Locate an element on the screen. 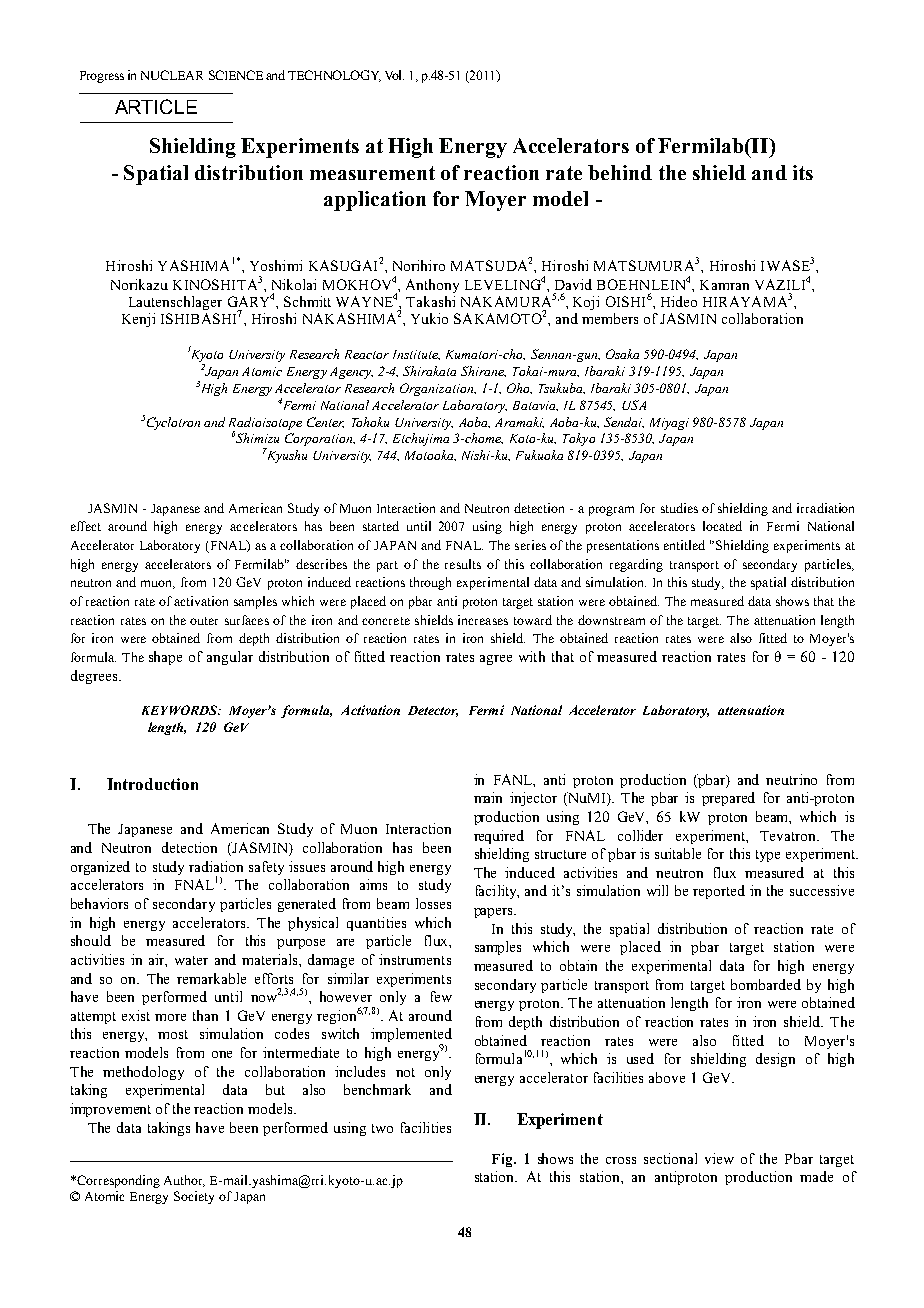  NUCLEAR is located at coordinates (172, 75).
